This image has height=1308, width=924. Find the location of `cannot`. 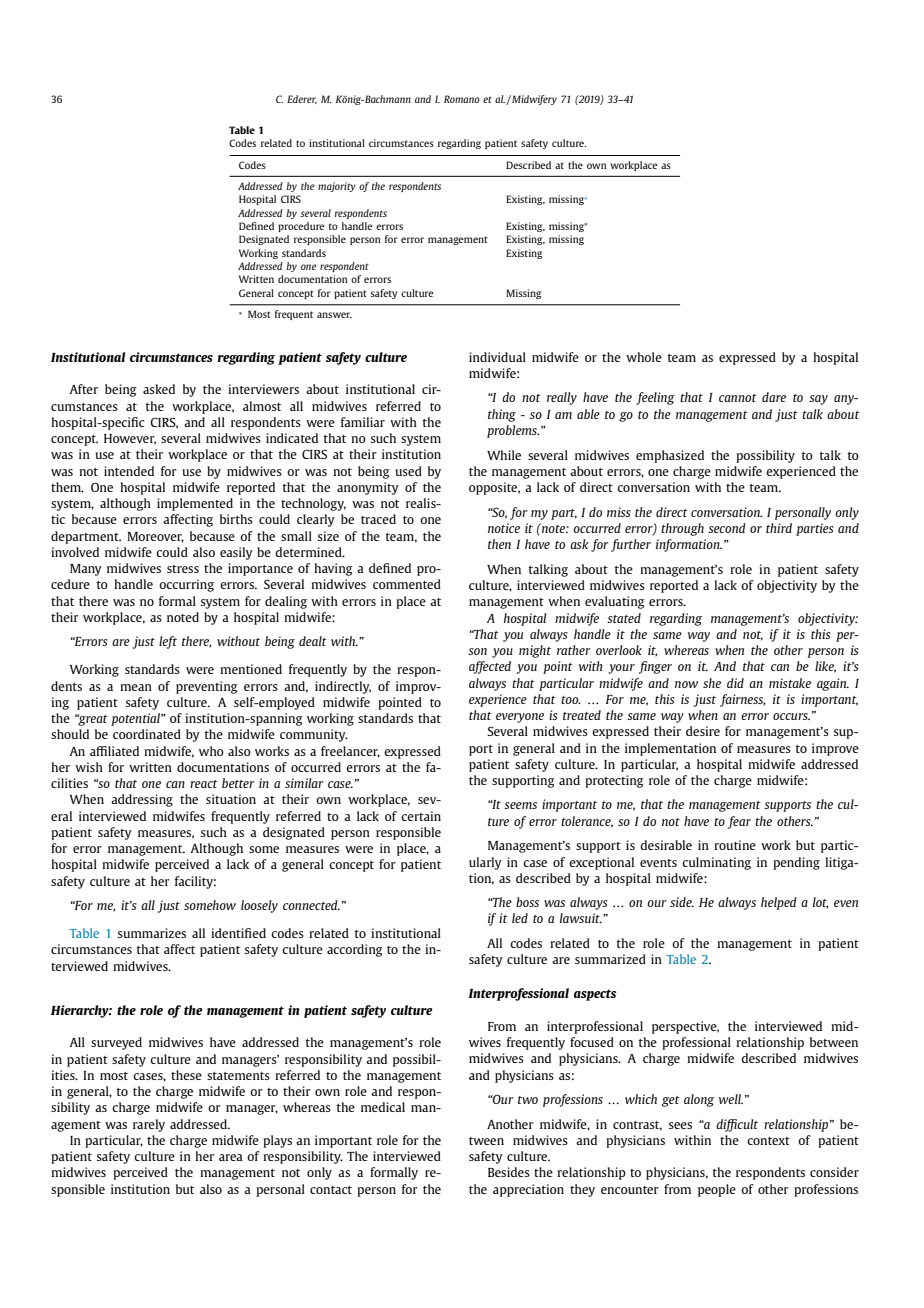

cannot is located at coordinates (738, 398).
